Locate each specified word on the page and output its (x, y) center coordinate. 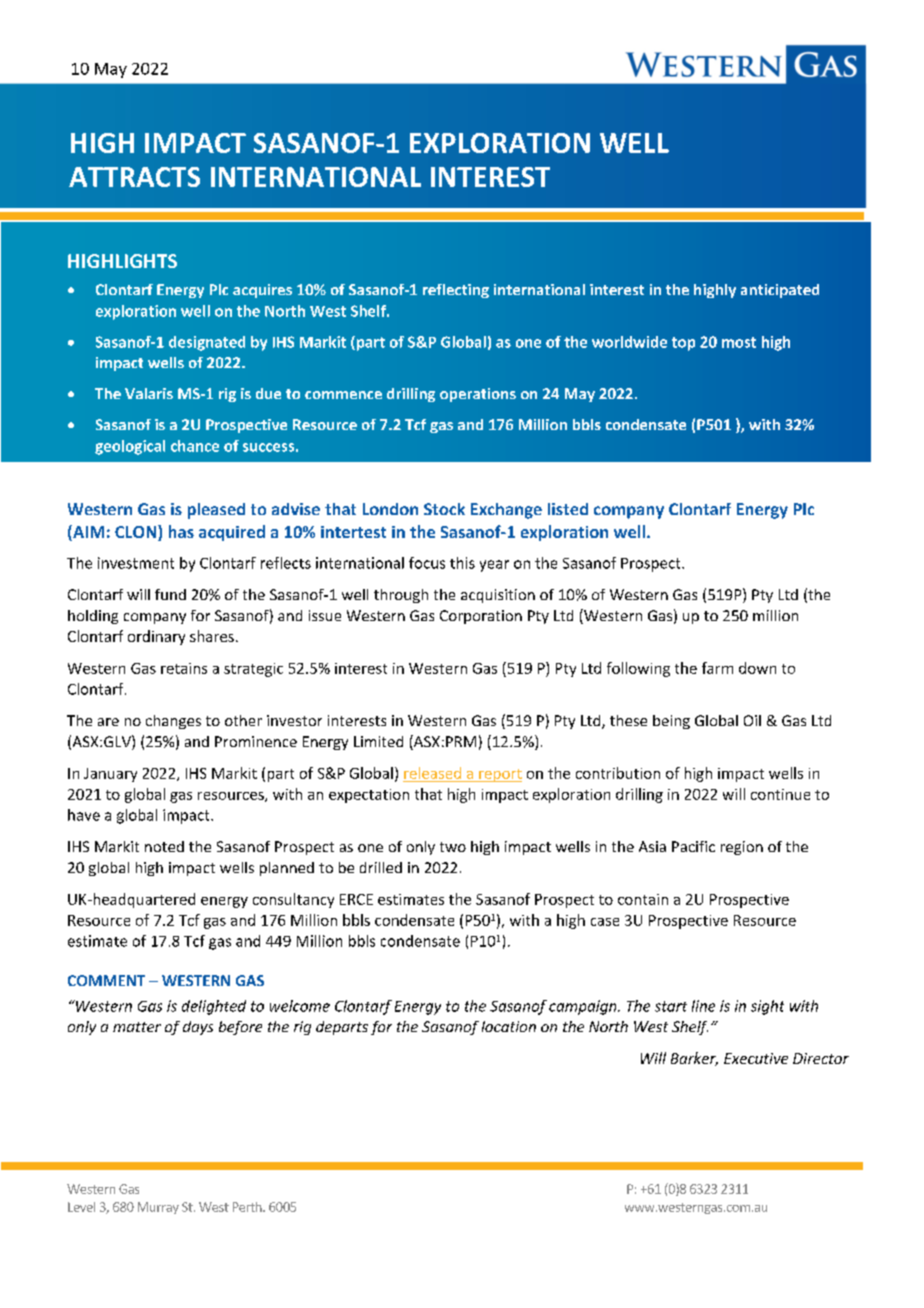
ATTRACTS (134, 177)
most (739, 342)
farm (717, 668)
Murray (158, 1208)
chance (195, 446)
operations (478, 395)
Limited (378, 741)
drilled (381, 867)
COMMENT (106, 980)
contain (643, 899)
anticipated (780, 291)
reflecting (456, 291)
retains (184, 668)
